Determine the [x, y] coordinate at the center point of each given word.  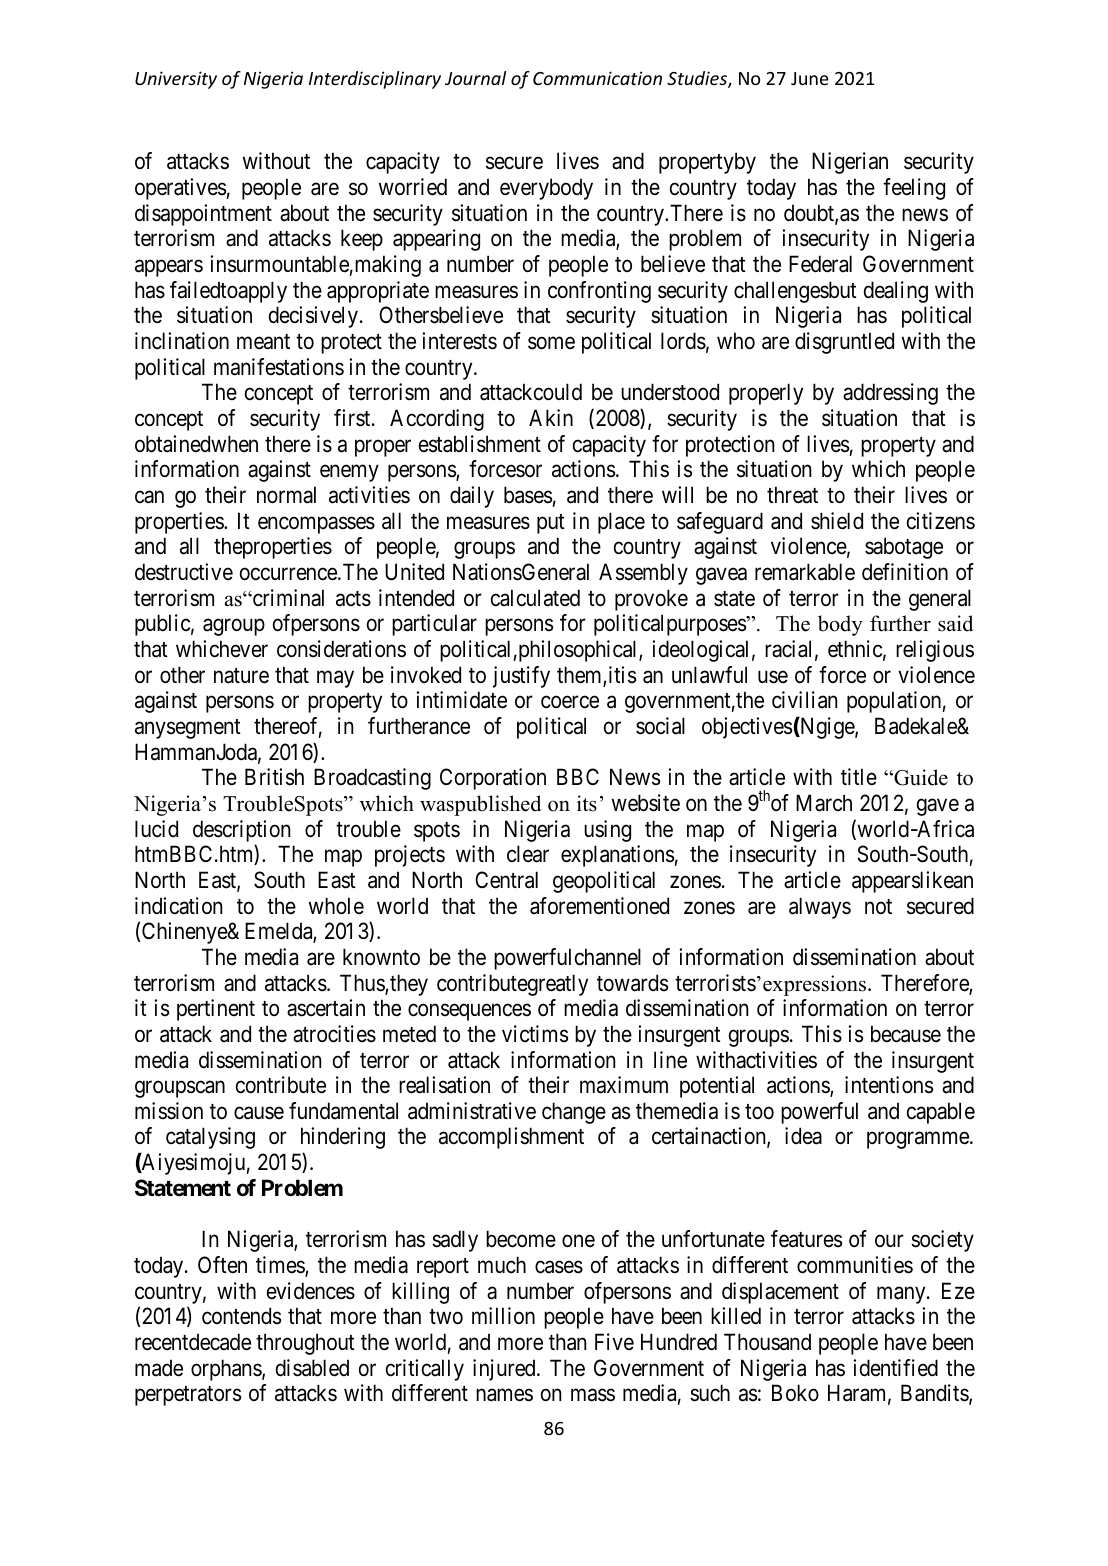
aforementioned [599, 906]
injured [505, 1370]
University [176, 80]
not [878, 906]
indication [178, 906]
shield [837, 521]
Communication [597, 78]
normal [286, 495]
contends [241, 1316]
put [551, 524]
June [810, 78]
